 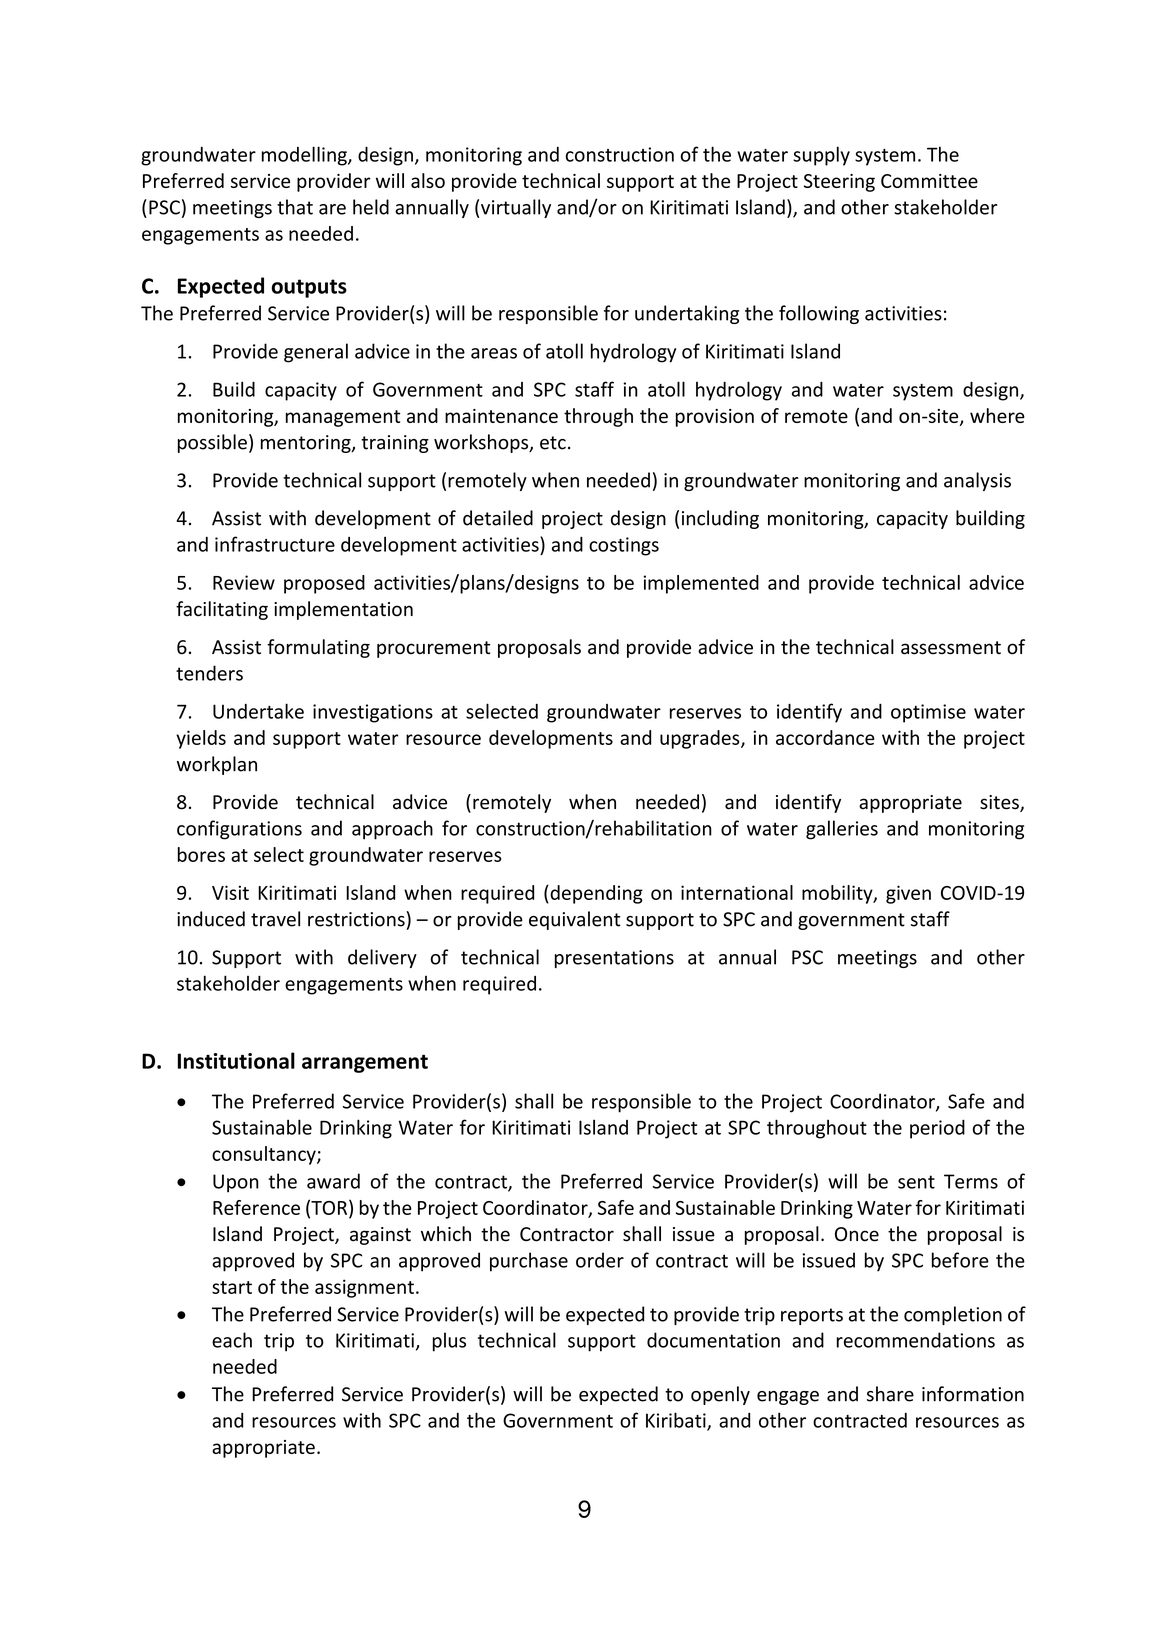 I want to click on virtually, so click(x=516, y=208).
